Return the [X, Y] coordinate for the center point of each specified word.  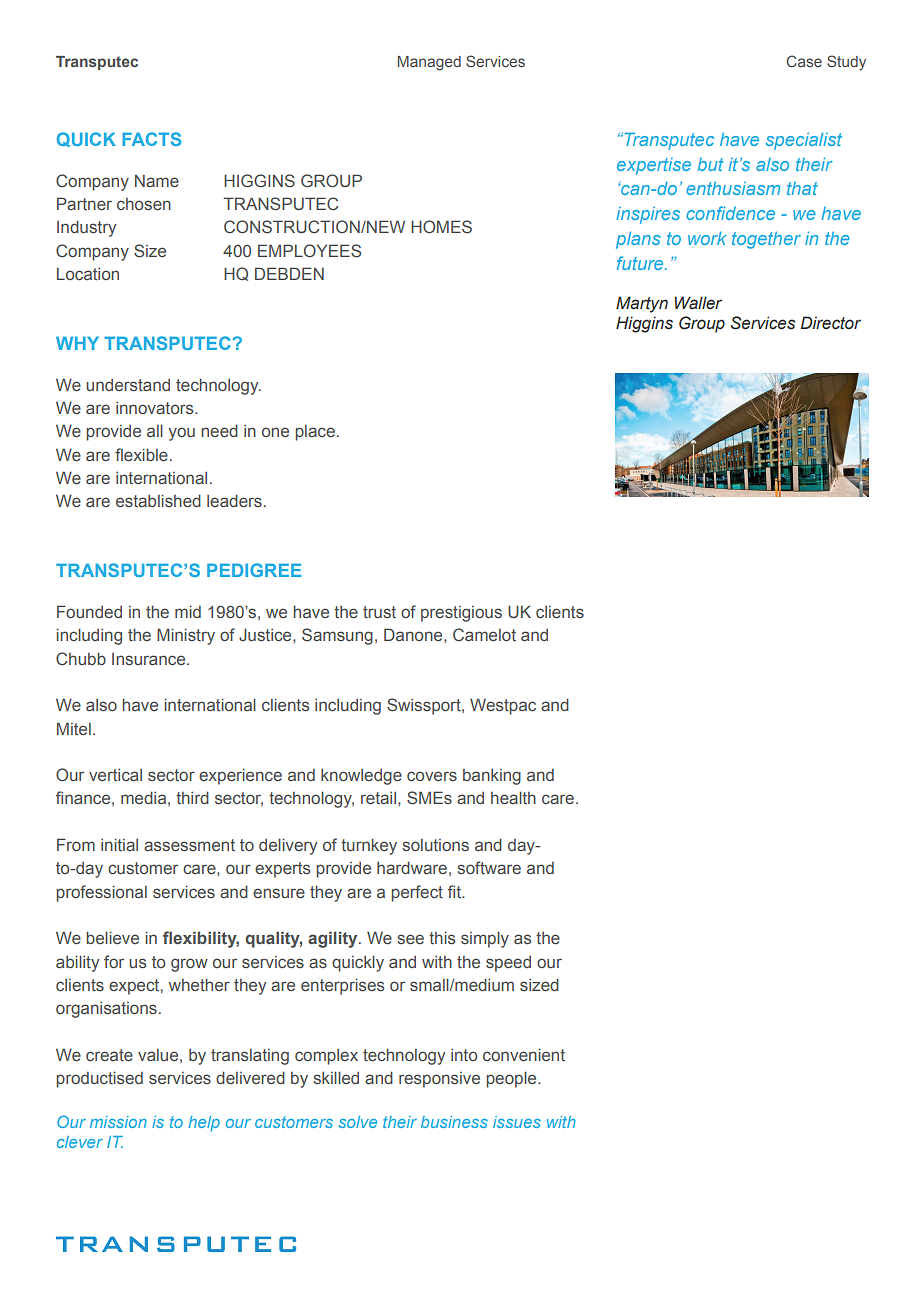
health [513, 797]
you [182, 434]
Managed [429, 63]
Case [804, 61]
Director [831, 323]
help [204, 1123]
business [454, 1122]
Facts [151, 139]
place [315, 433]
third [192, 797]
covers [432, 776]
